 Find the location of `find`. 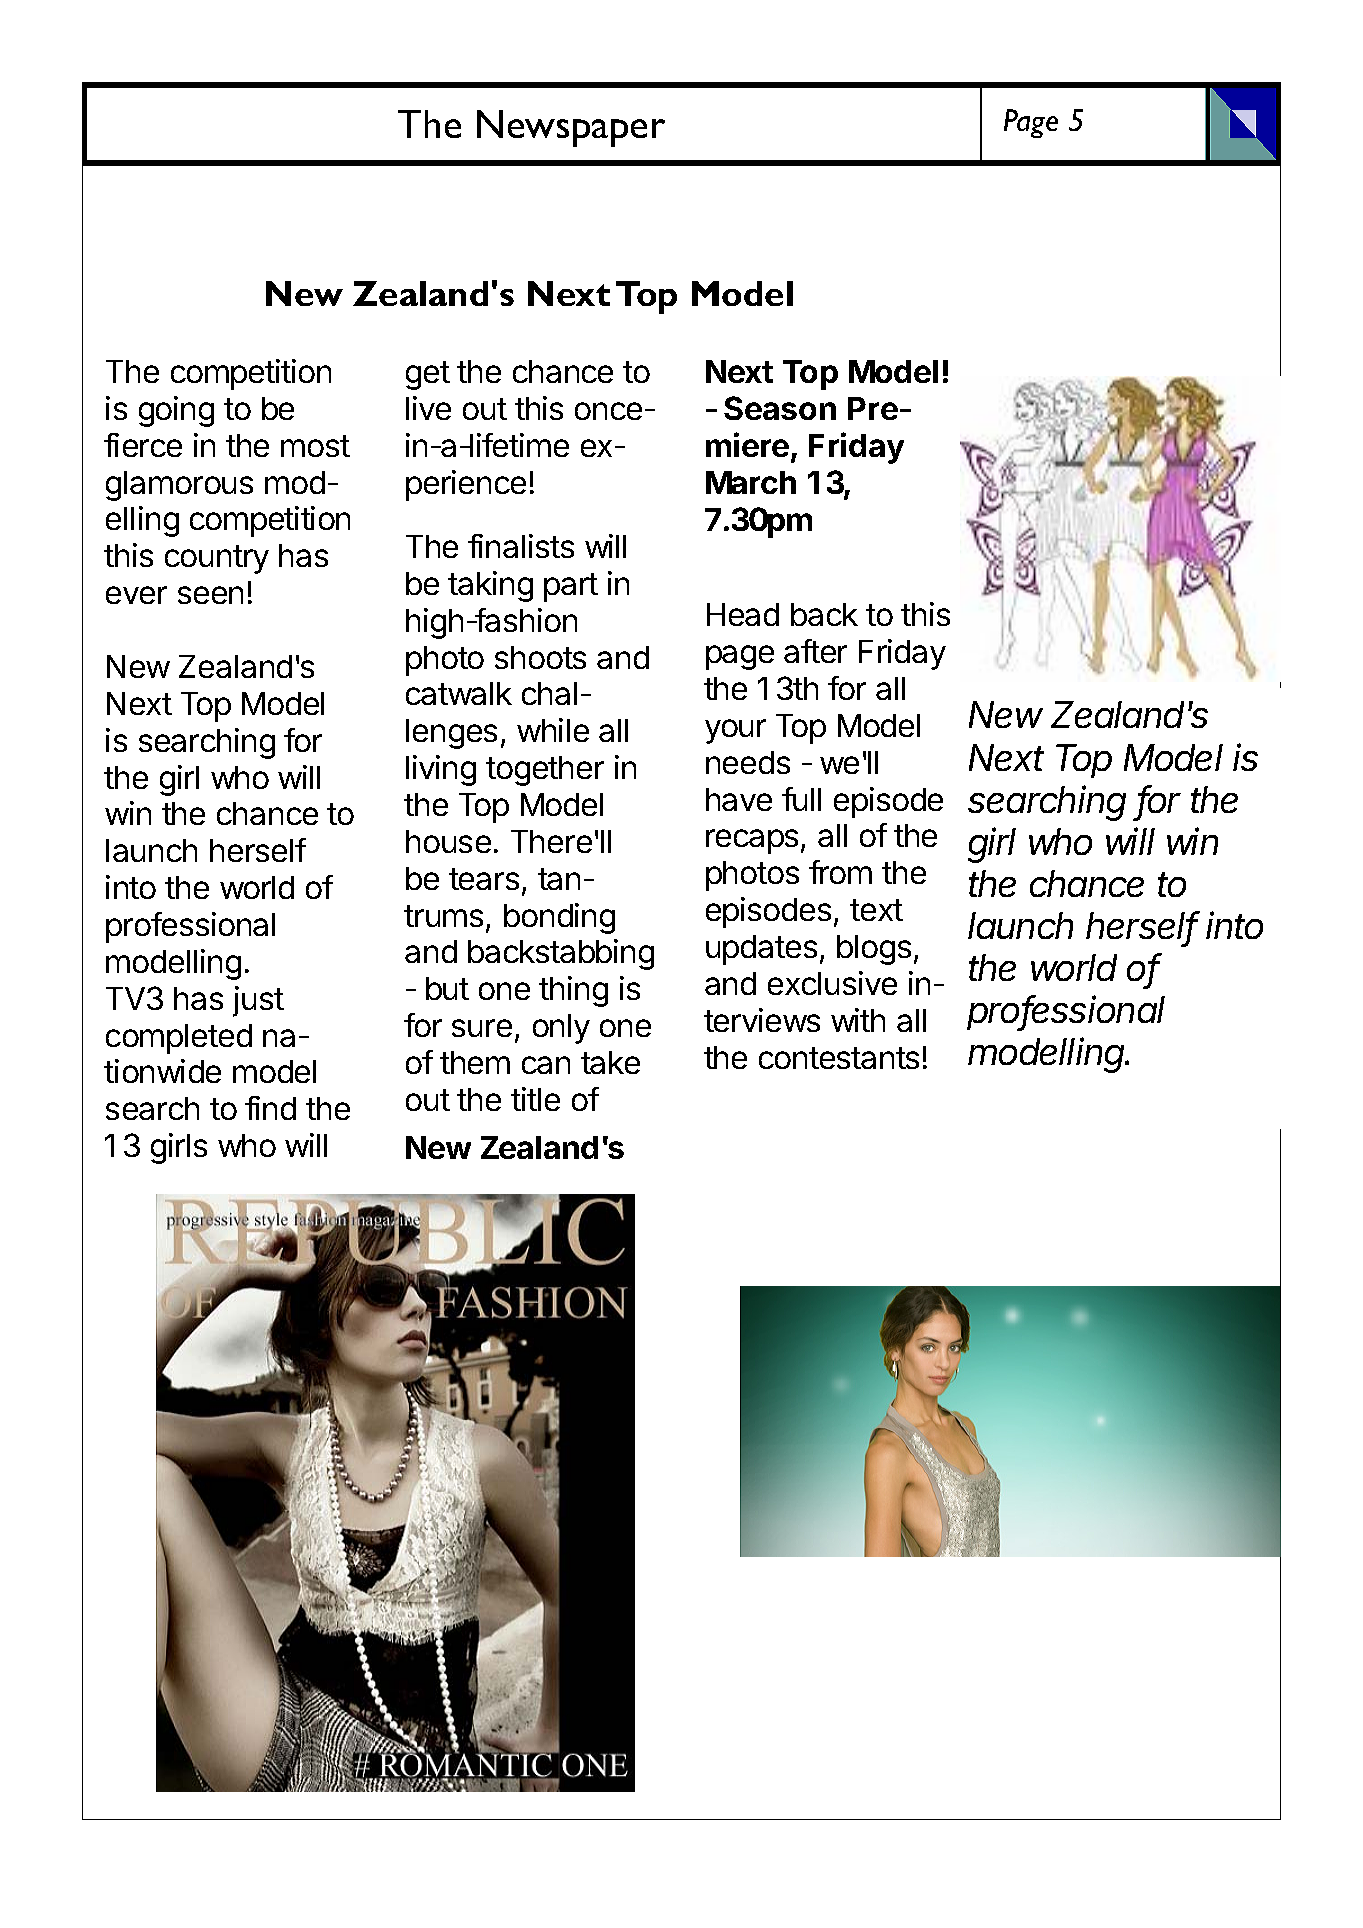

find is located at coordinates (270, 1108).
